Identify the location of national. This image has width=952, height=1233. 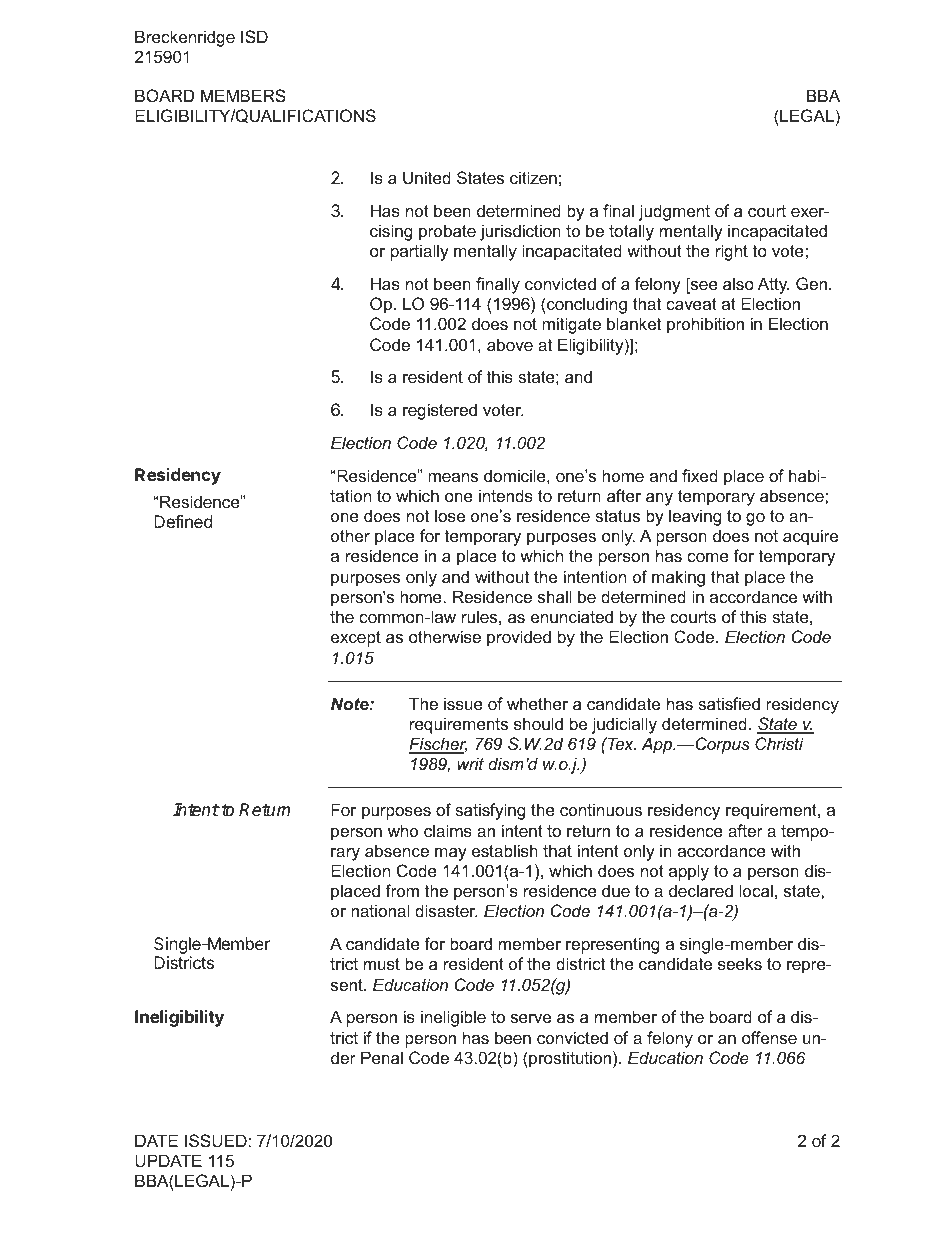
(380, 910).
